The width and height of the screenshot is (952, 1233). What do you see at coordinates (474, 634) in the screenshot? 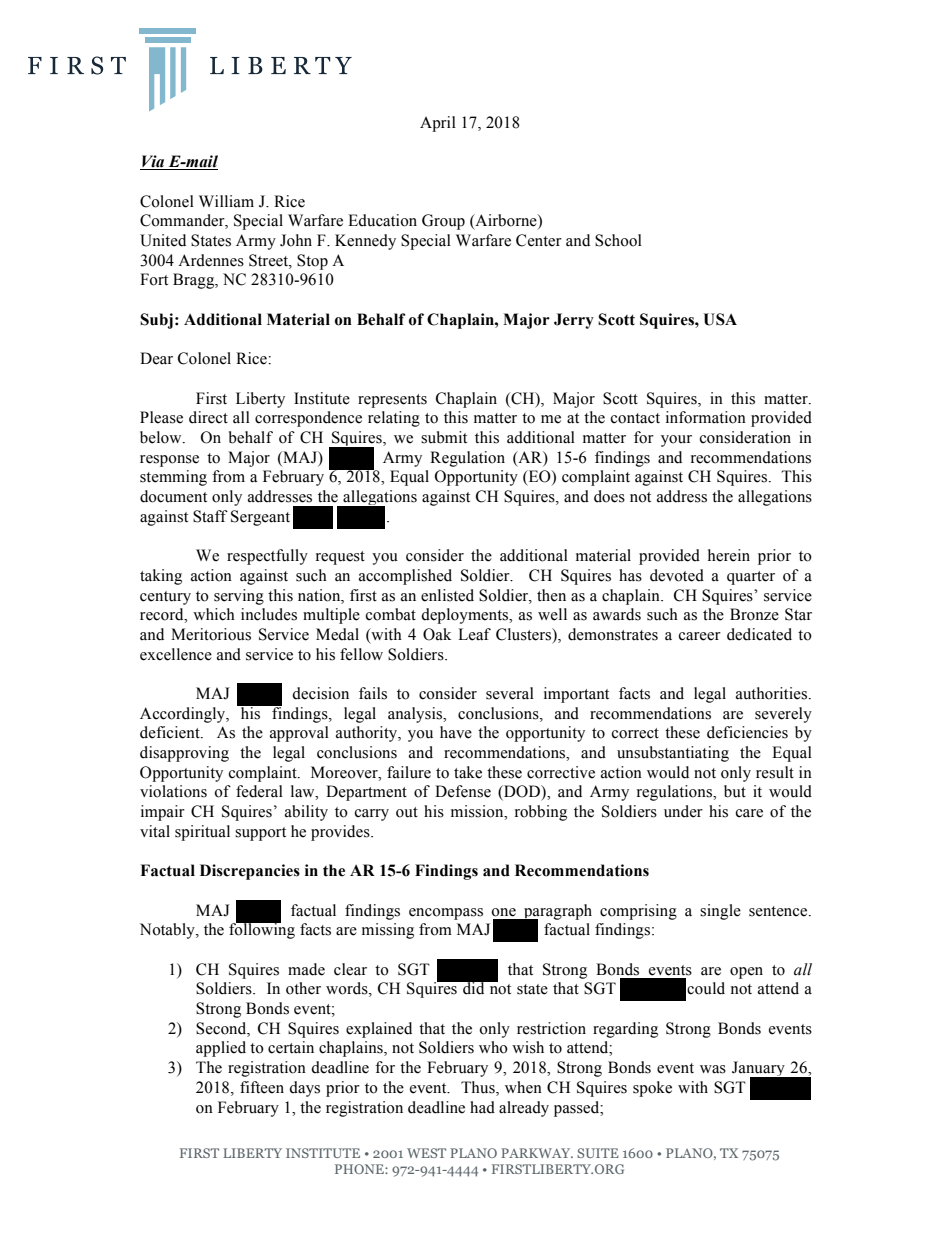
I see `Leaf` at bounding box center [474, 634].
